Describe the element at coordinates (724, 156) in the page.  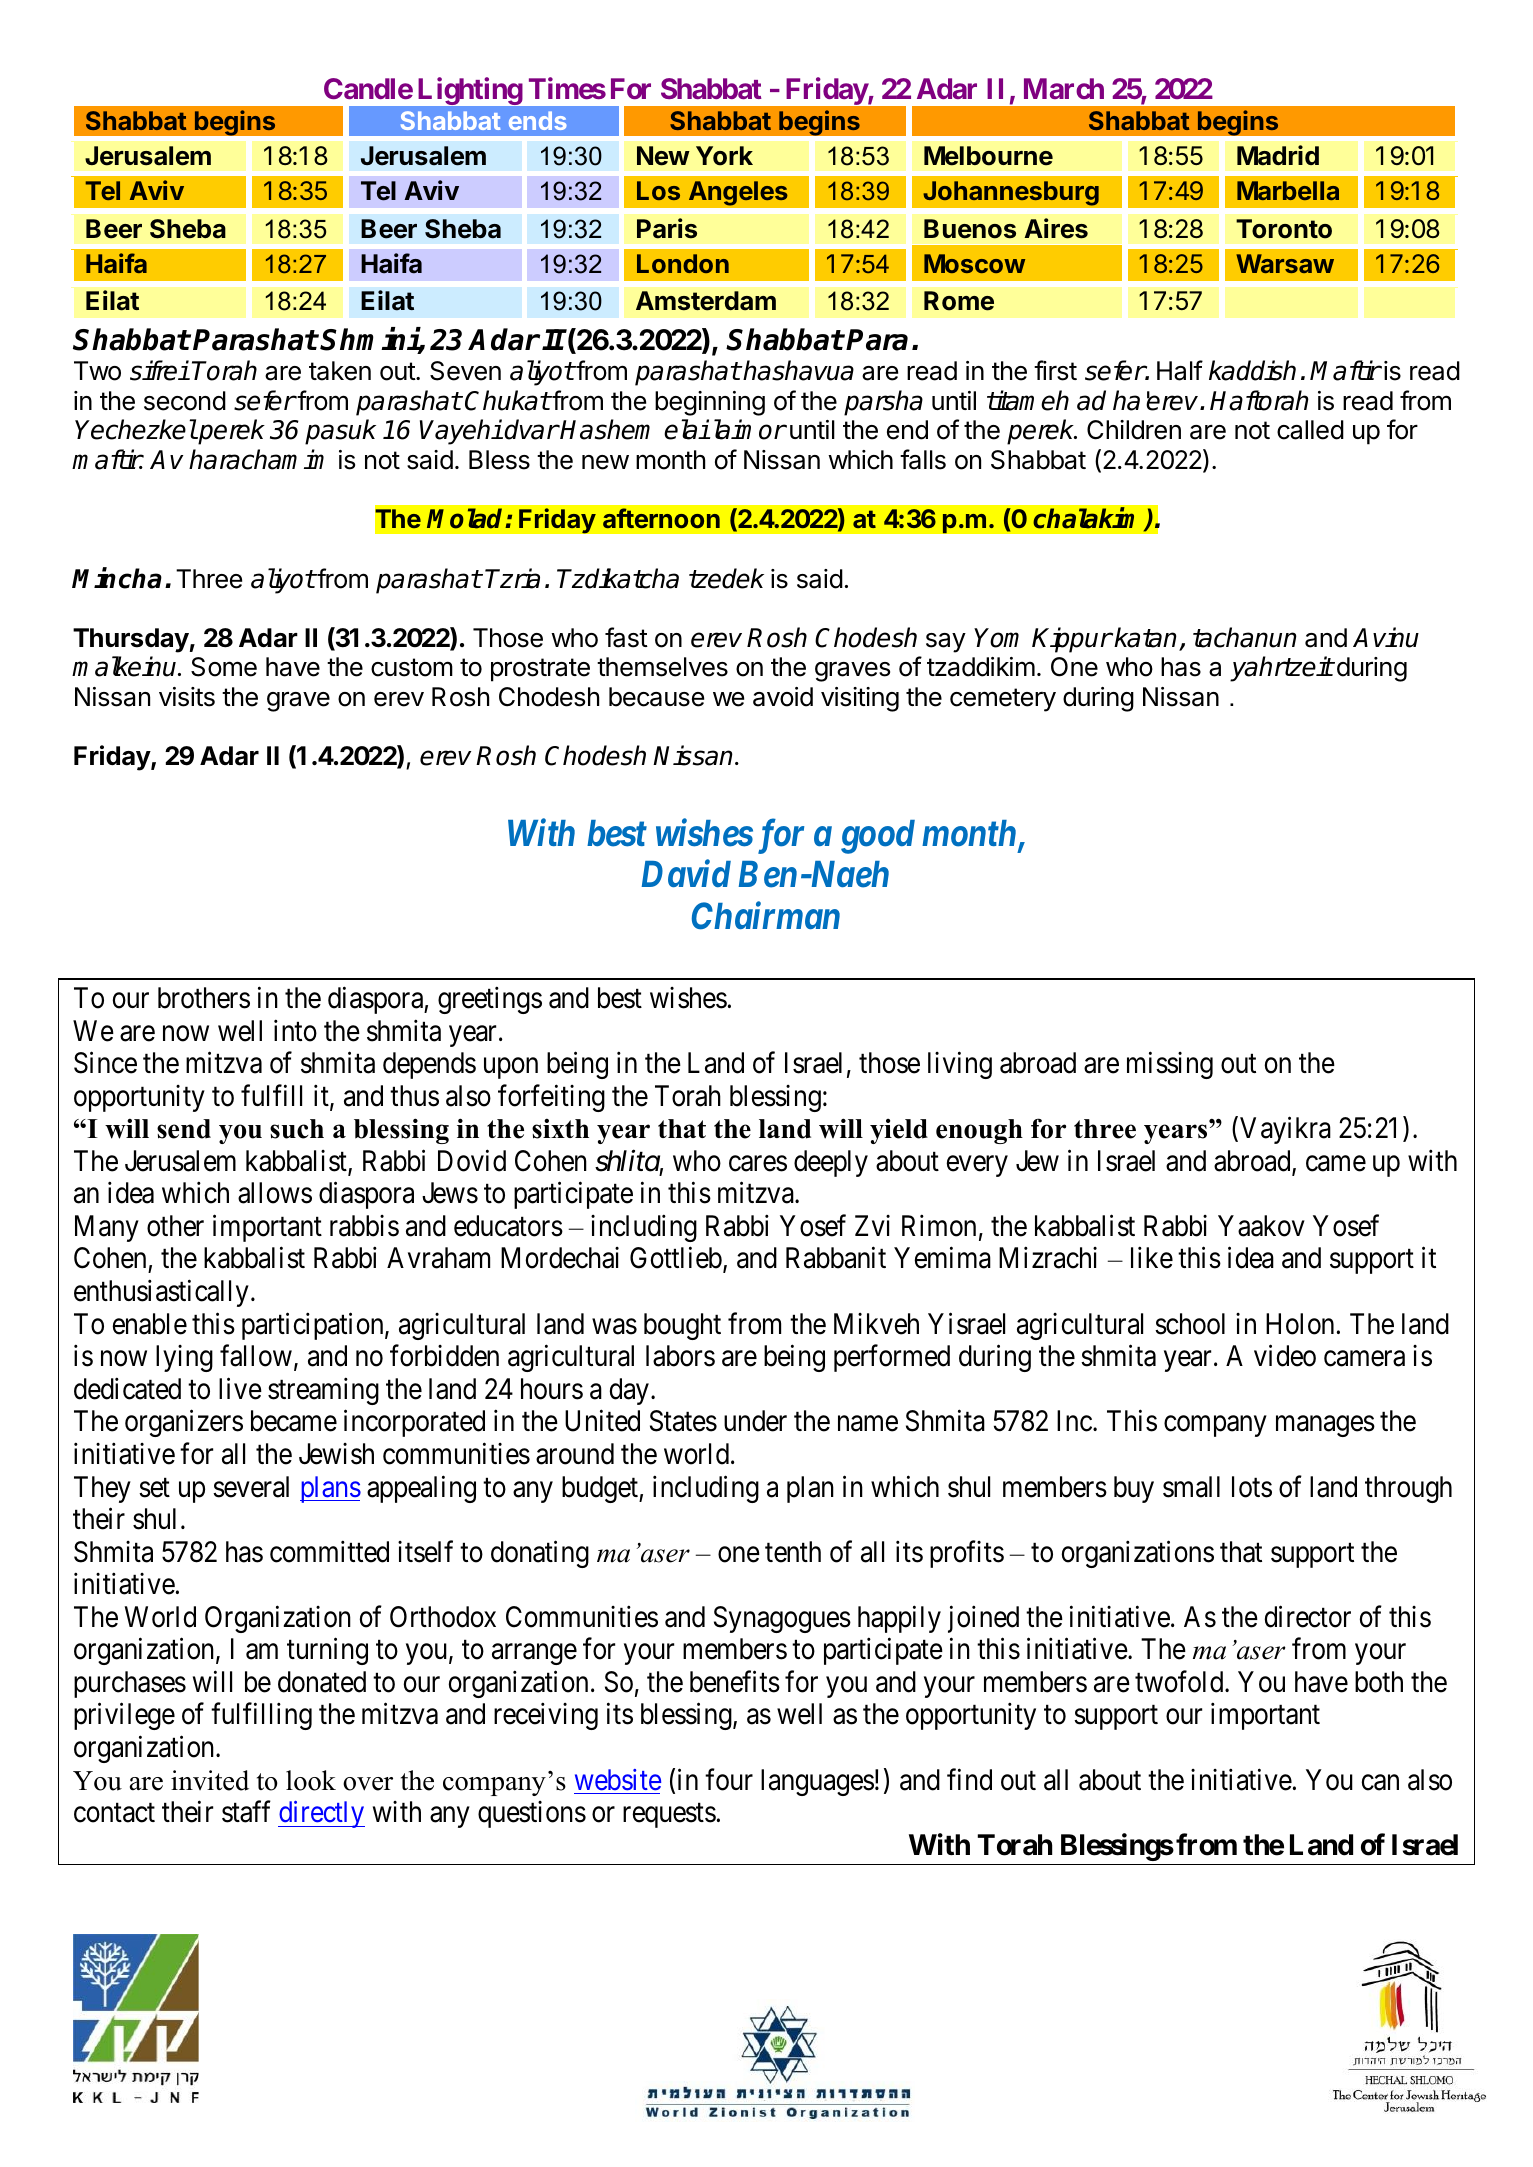
I see `York` at that location.
